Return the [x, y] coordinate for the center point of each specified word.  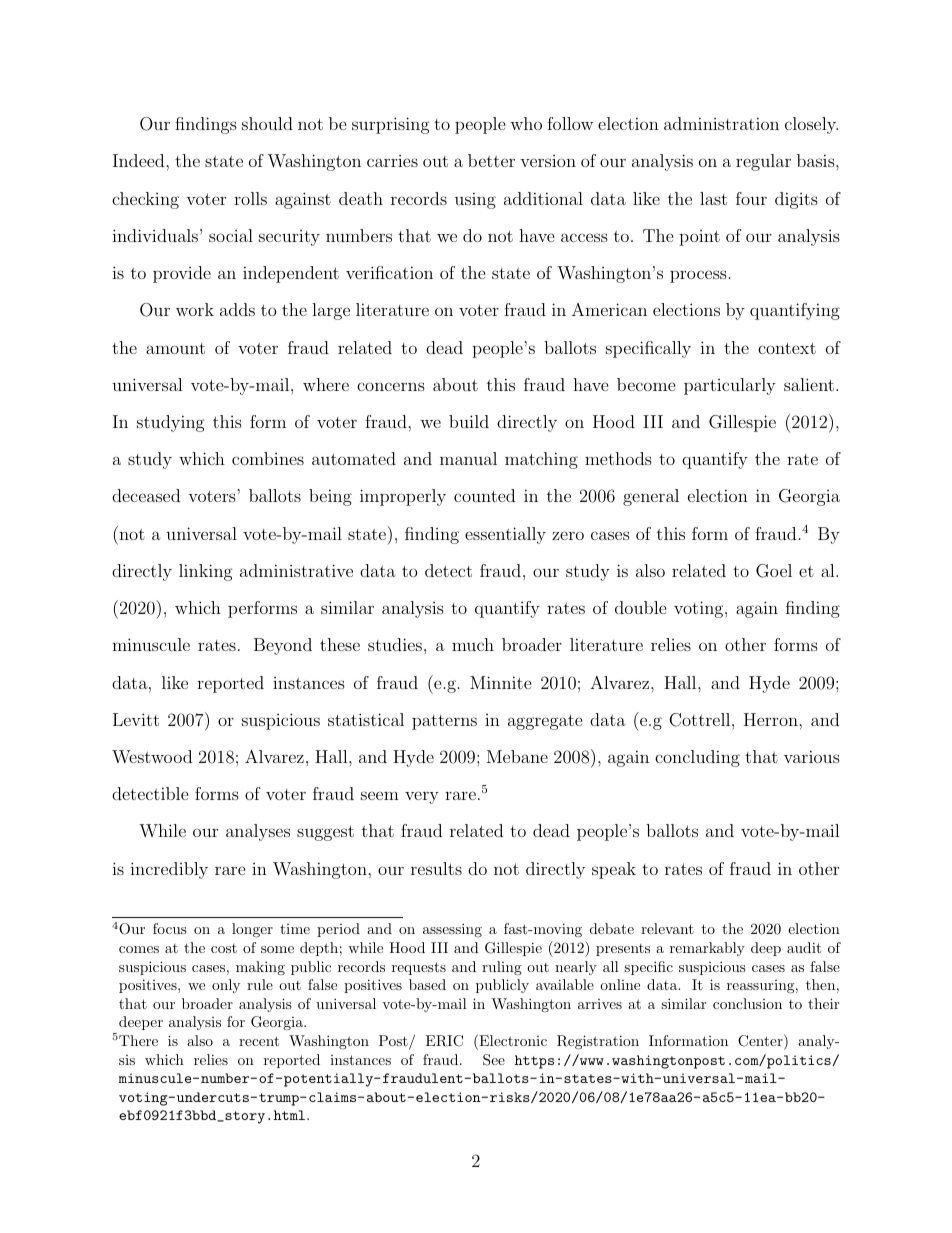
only [226, 986]
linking [206, 572]
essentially [505, 535]
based [427, 984]
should [267, 123]
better [491, 160]
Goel [774, 571]
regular [763, 162]
